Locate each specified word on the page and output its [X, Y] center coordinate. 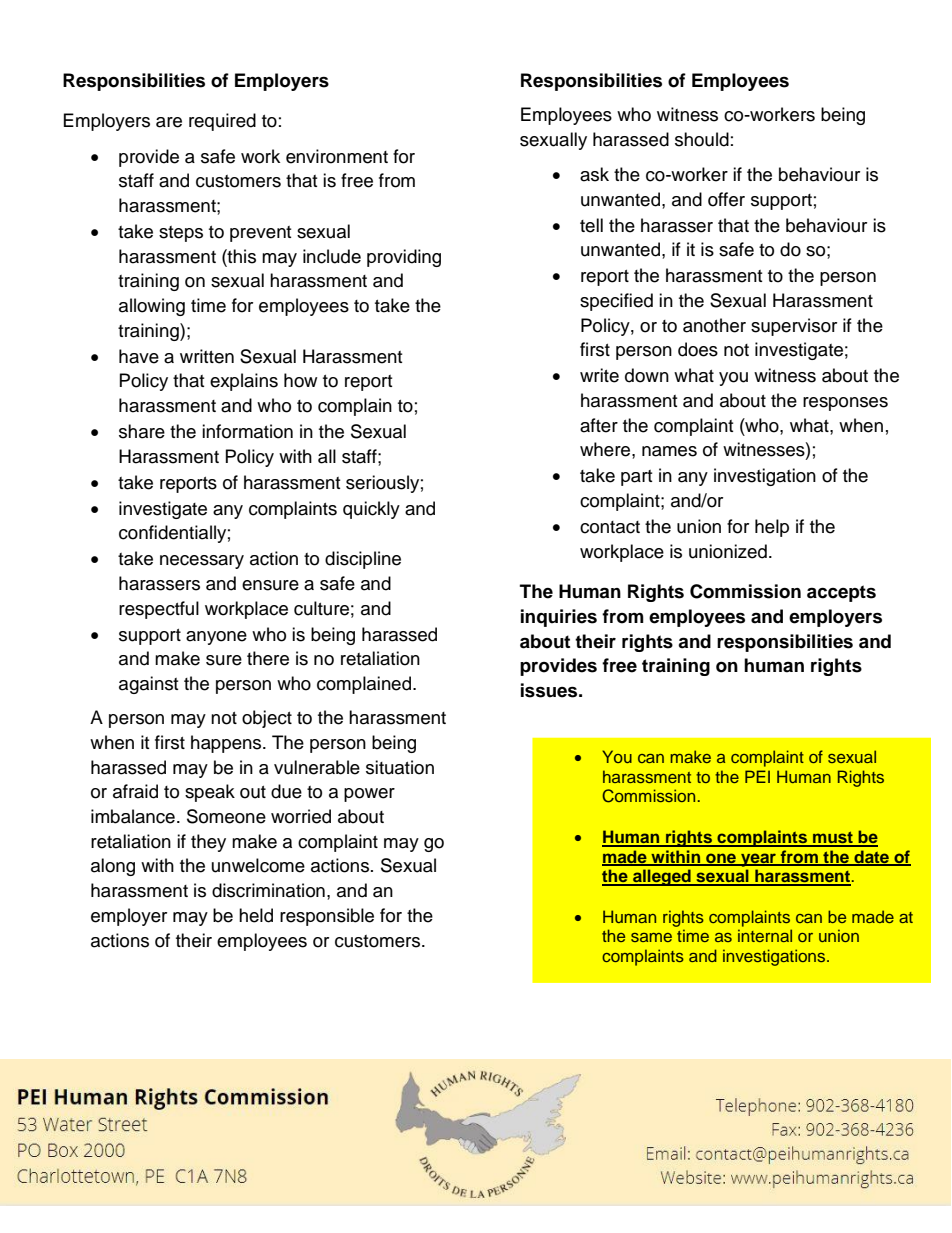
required [222, 122]
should [702, 139]
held [256, 915]
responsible [327, 917]
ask [594, 174]
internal [765, 935]
